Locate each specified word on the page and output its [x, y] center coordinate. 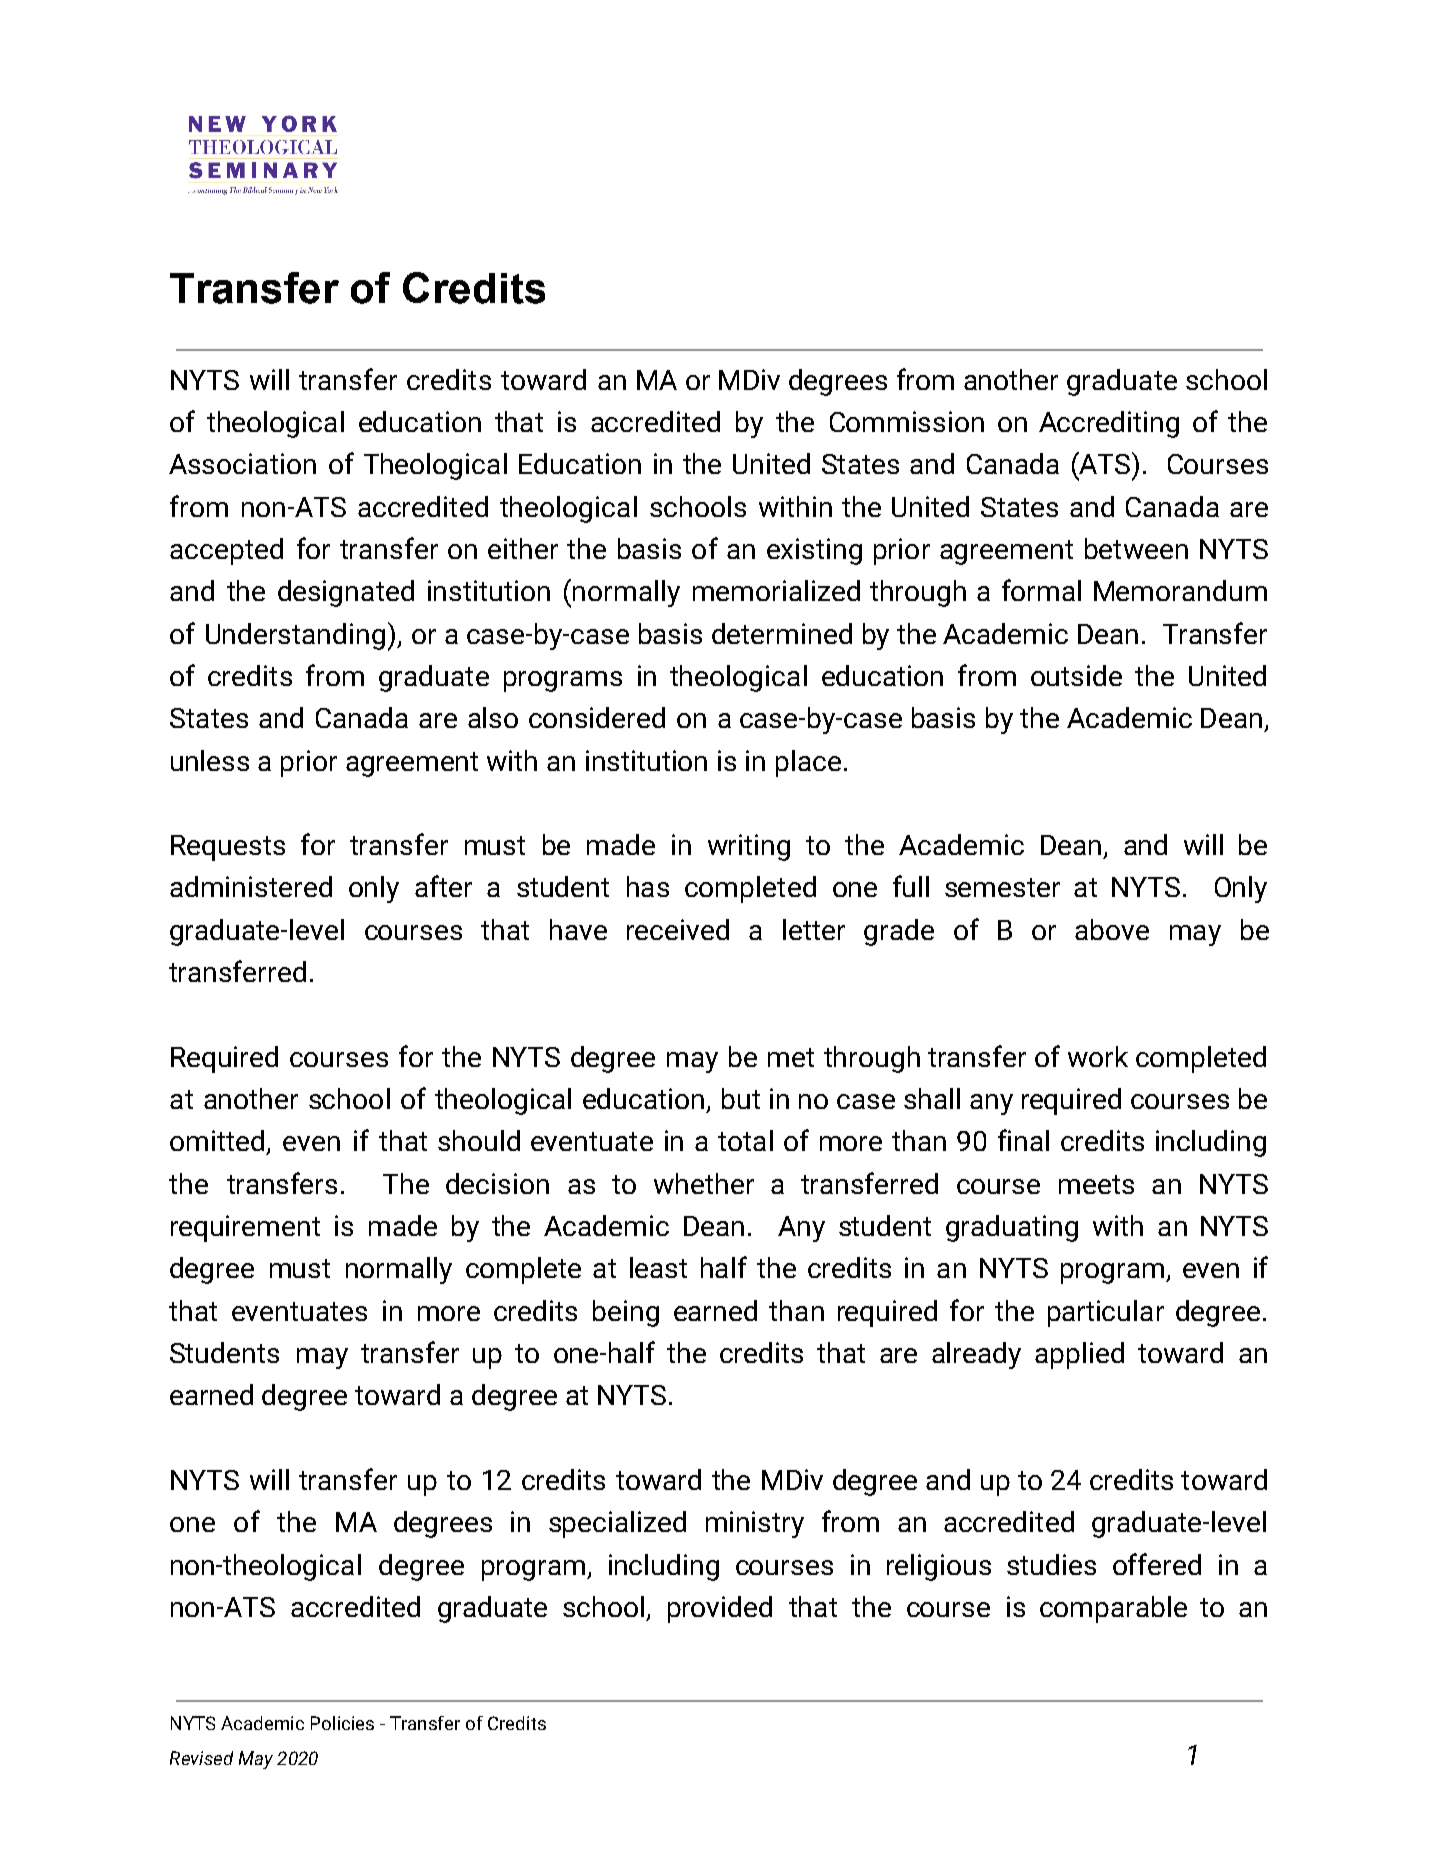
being [626, 1313]
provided [720, 1609]
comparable [1113, 1609]
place [808, 763]
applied [1079, 1355]
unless [210, 760]
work [1098, 1056]
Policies [342, 1723]
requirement [245, 1228]
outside [1076, 675]
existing [814, 551]
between [1136, 548]
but [741, 1098]
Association [242, 463]
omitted [217, 1140]
